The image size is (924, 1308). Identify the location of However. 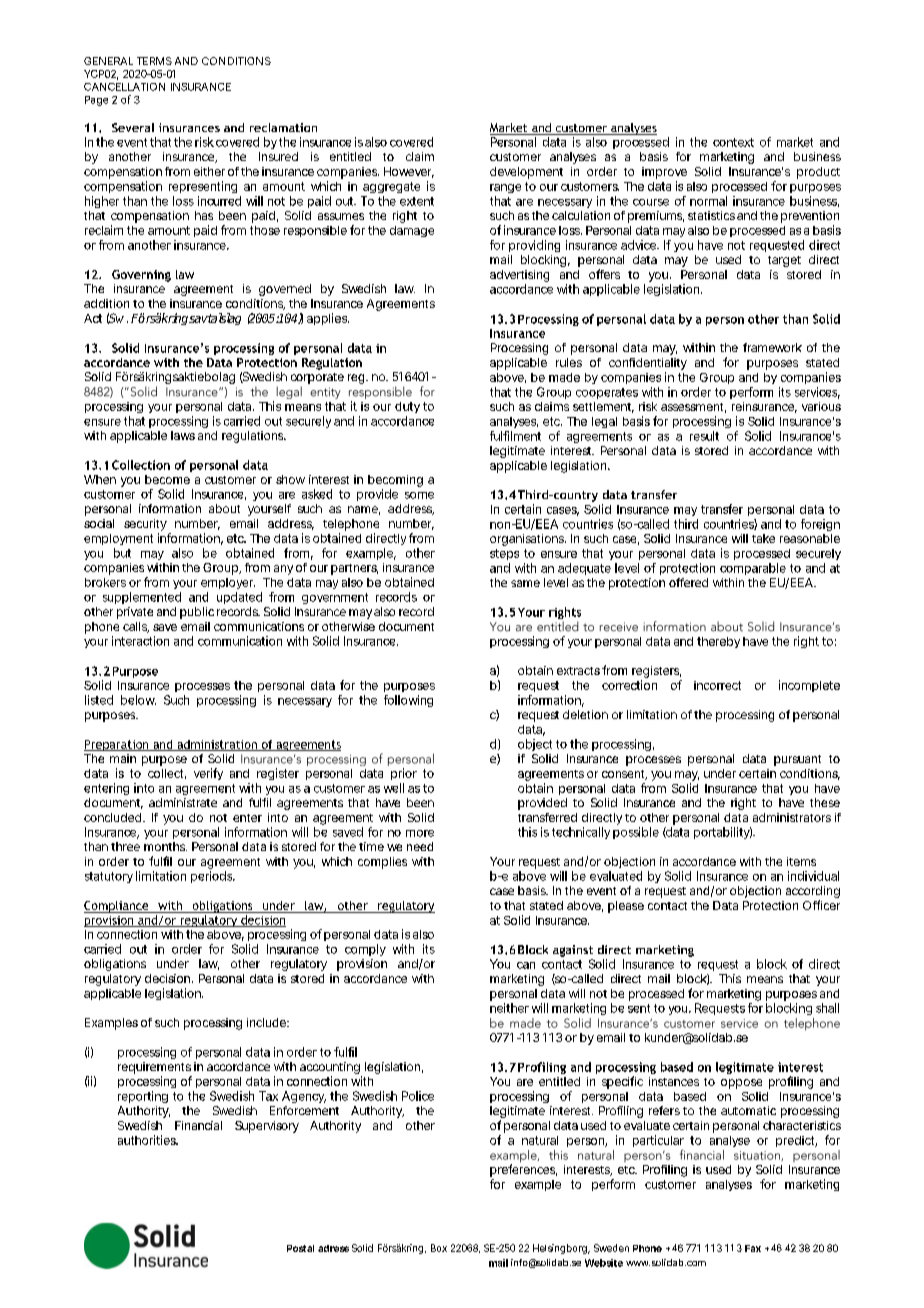
(409, 172).
